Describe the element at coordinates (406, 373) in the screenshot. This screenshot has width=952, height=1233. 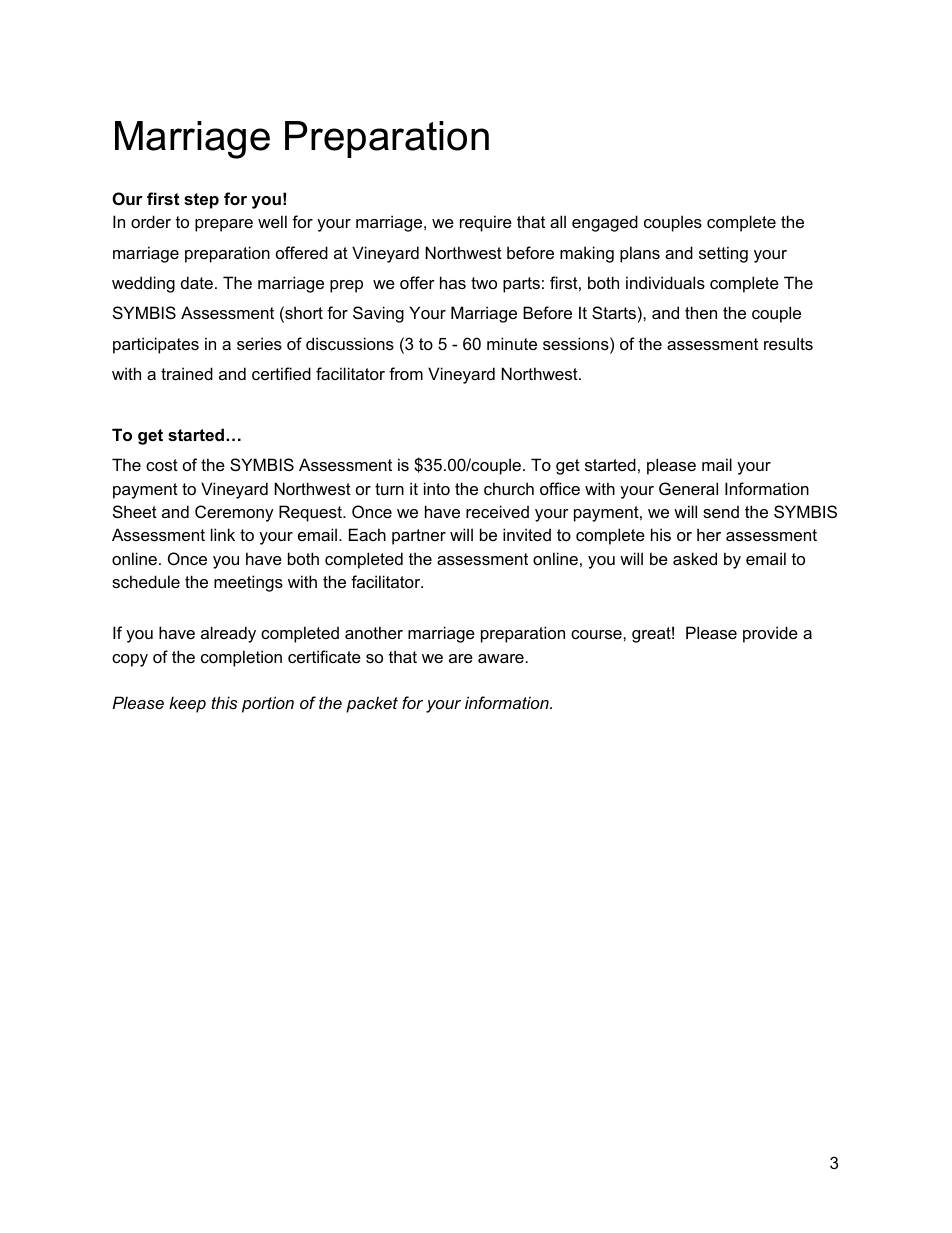
I see `from` at that location.
